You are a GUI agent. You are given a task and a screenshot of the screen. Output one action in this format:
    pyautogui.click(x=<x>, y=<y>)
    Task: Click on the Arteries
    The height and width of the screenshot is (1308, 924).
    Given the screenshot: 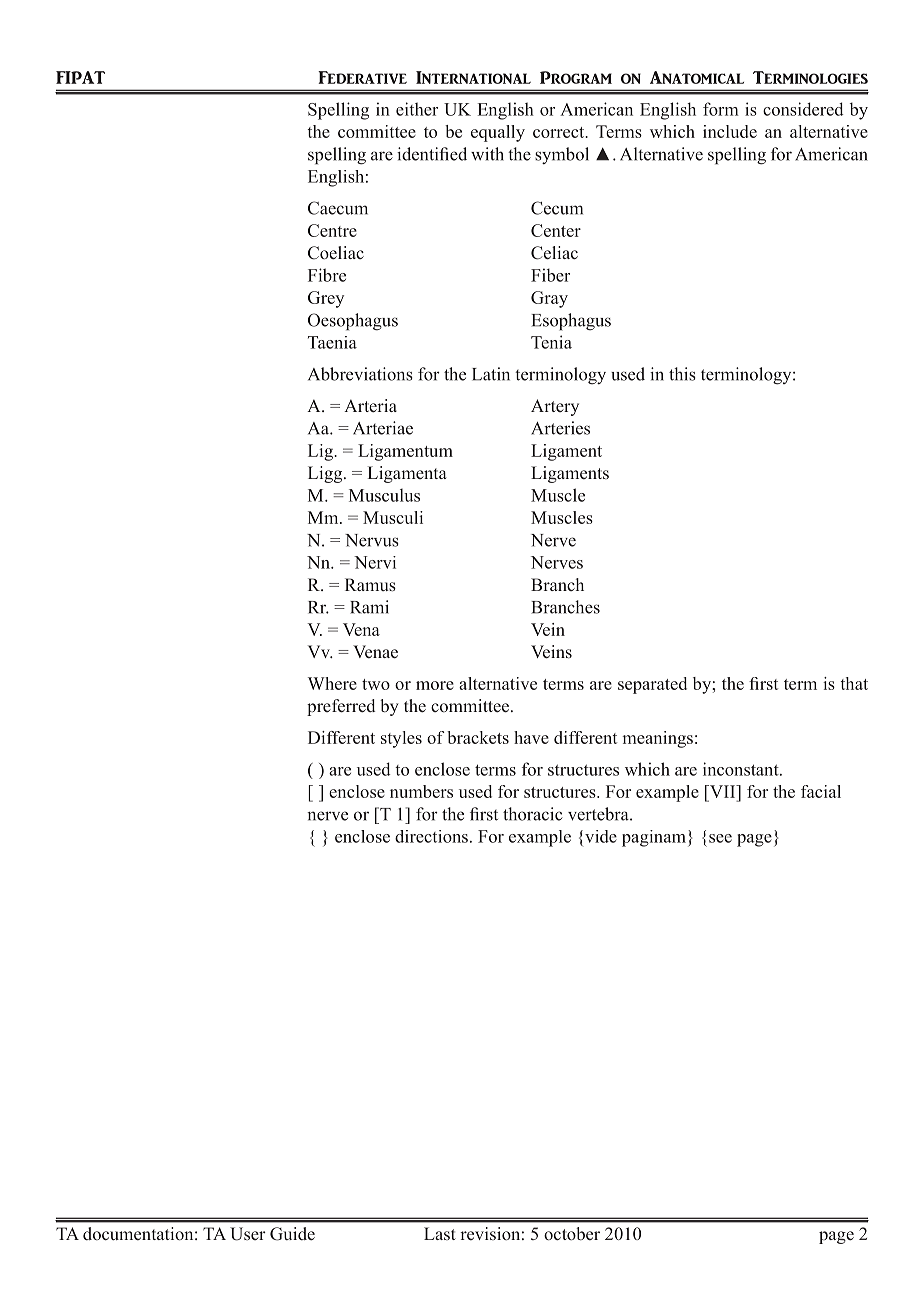 What is the action you would take?
    pyautogui.click(x=560, y=428)
